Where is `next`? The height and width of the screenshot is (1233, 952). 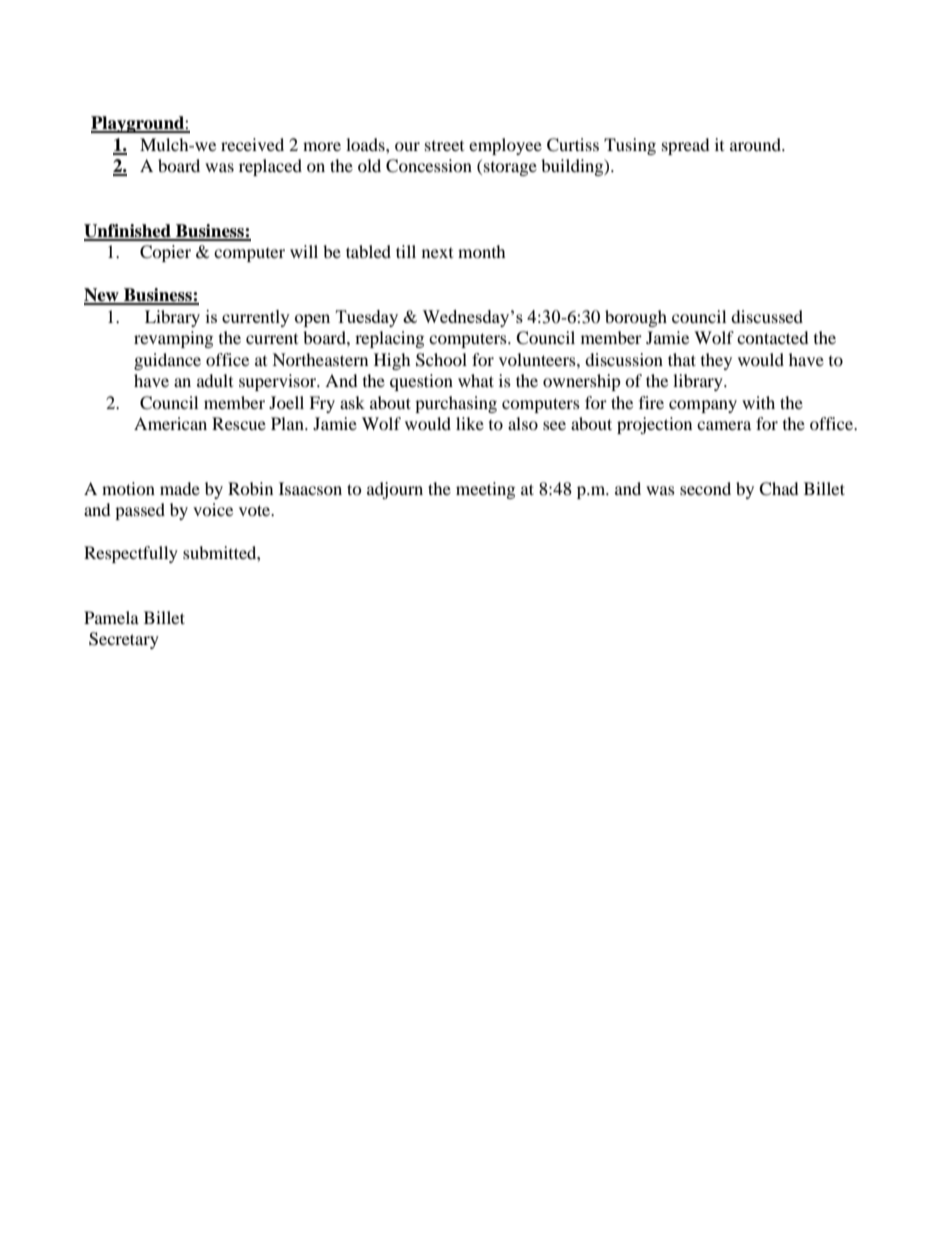 next is located at coordinates (437, 253).
